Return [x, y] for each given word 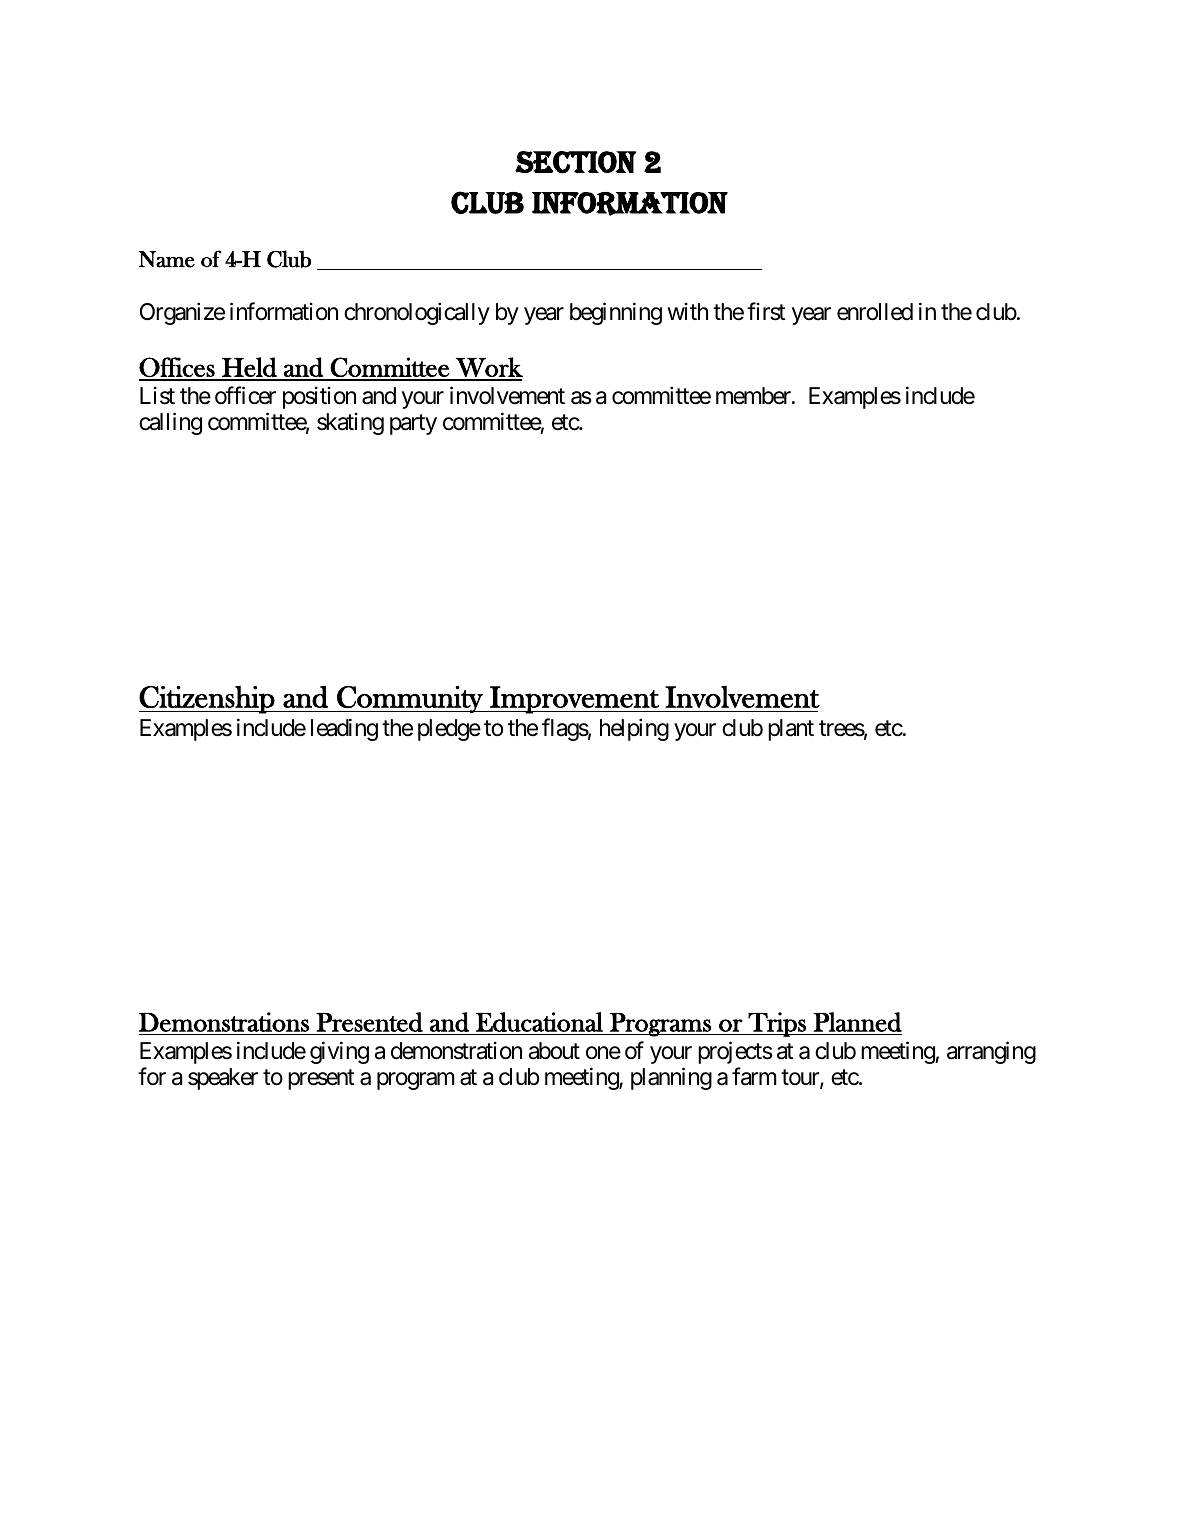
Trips [777, 1024]
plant [791, 730]
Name [167, 259]
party [413, 425]
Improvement [574, 700]
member [754, 396]
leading [344, 729]
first [766, 311]
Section [575, 162]
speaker [223, 1079]
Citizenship [208, 700]
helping [634, 729]
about [554, 1051]
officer [245, 395]
